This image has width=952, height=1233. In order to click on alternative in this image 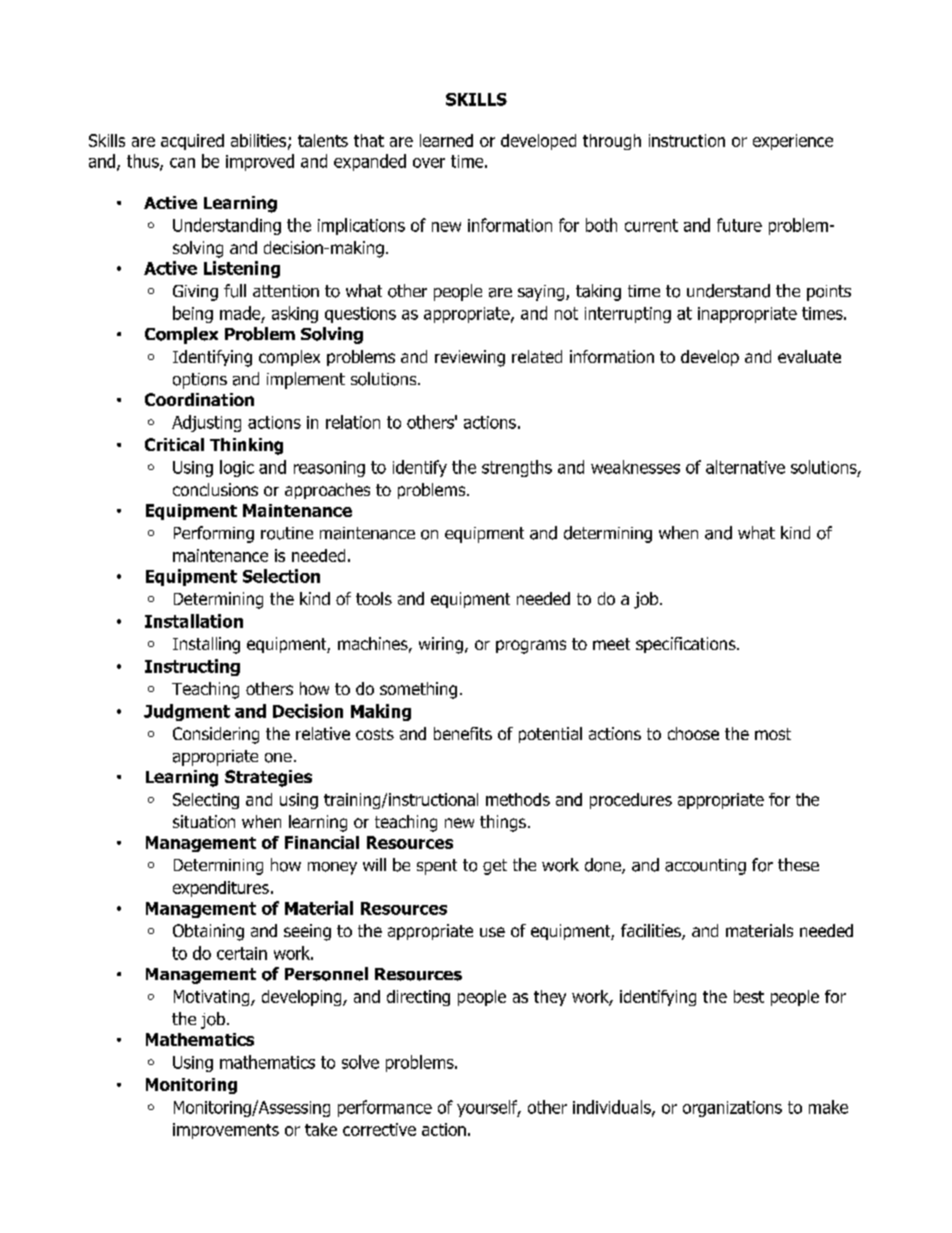, I will do `click(745, 467)`.
